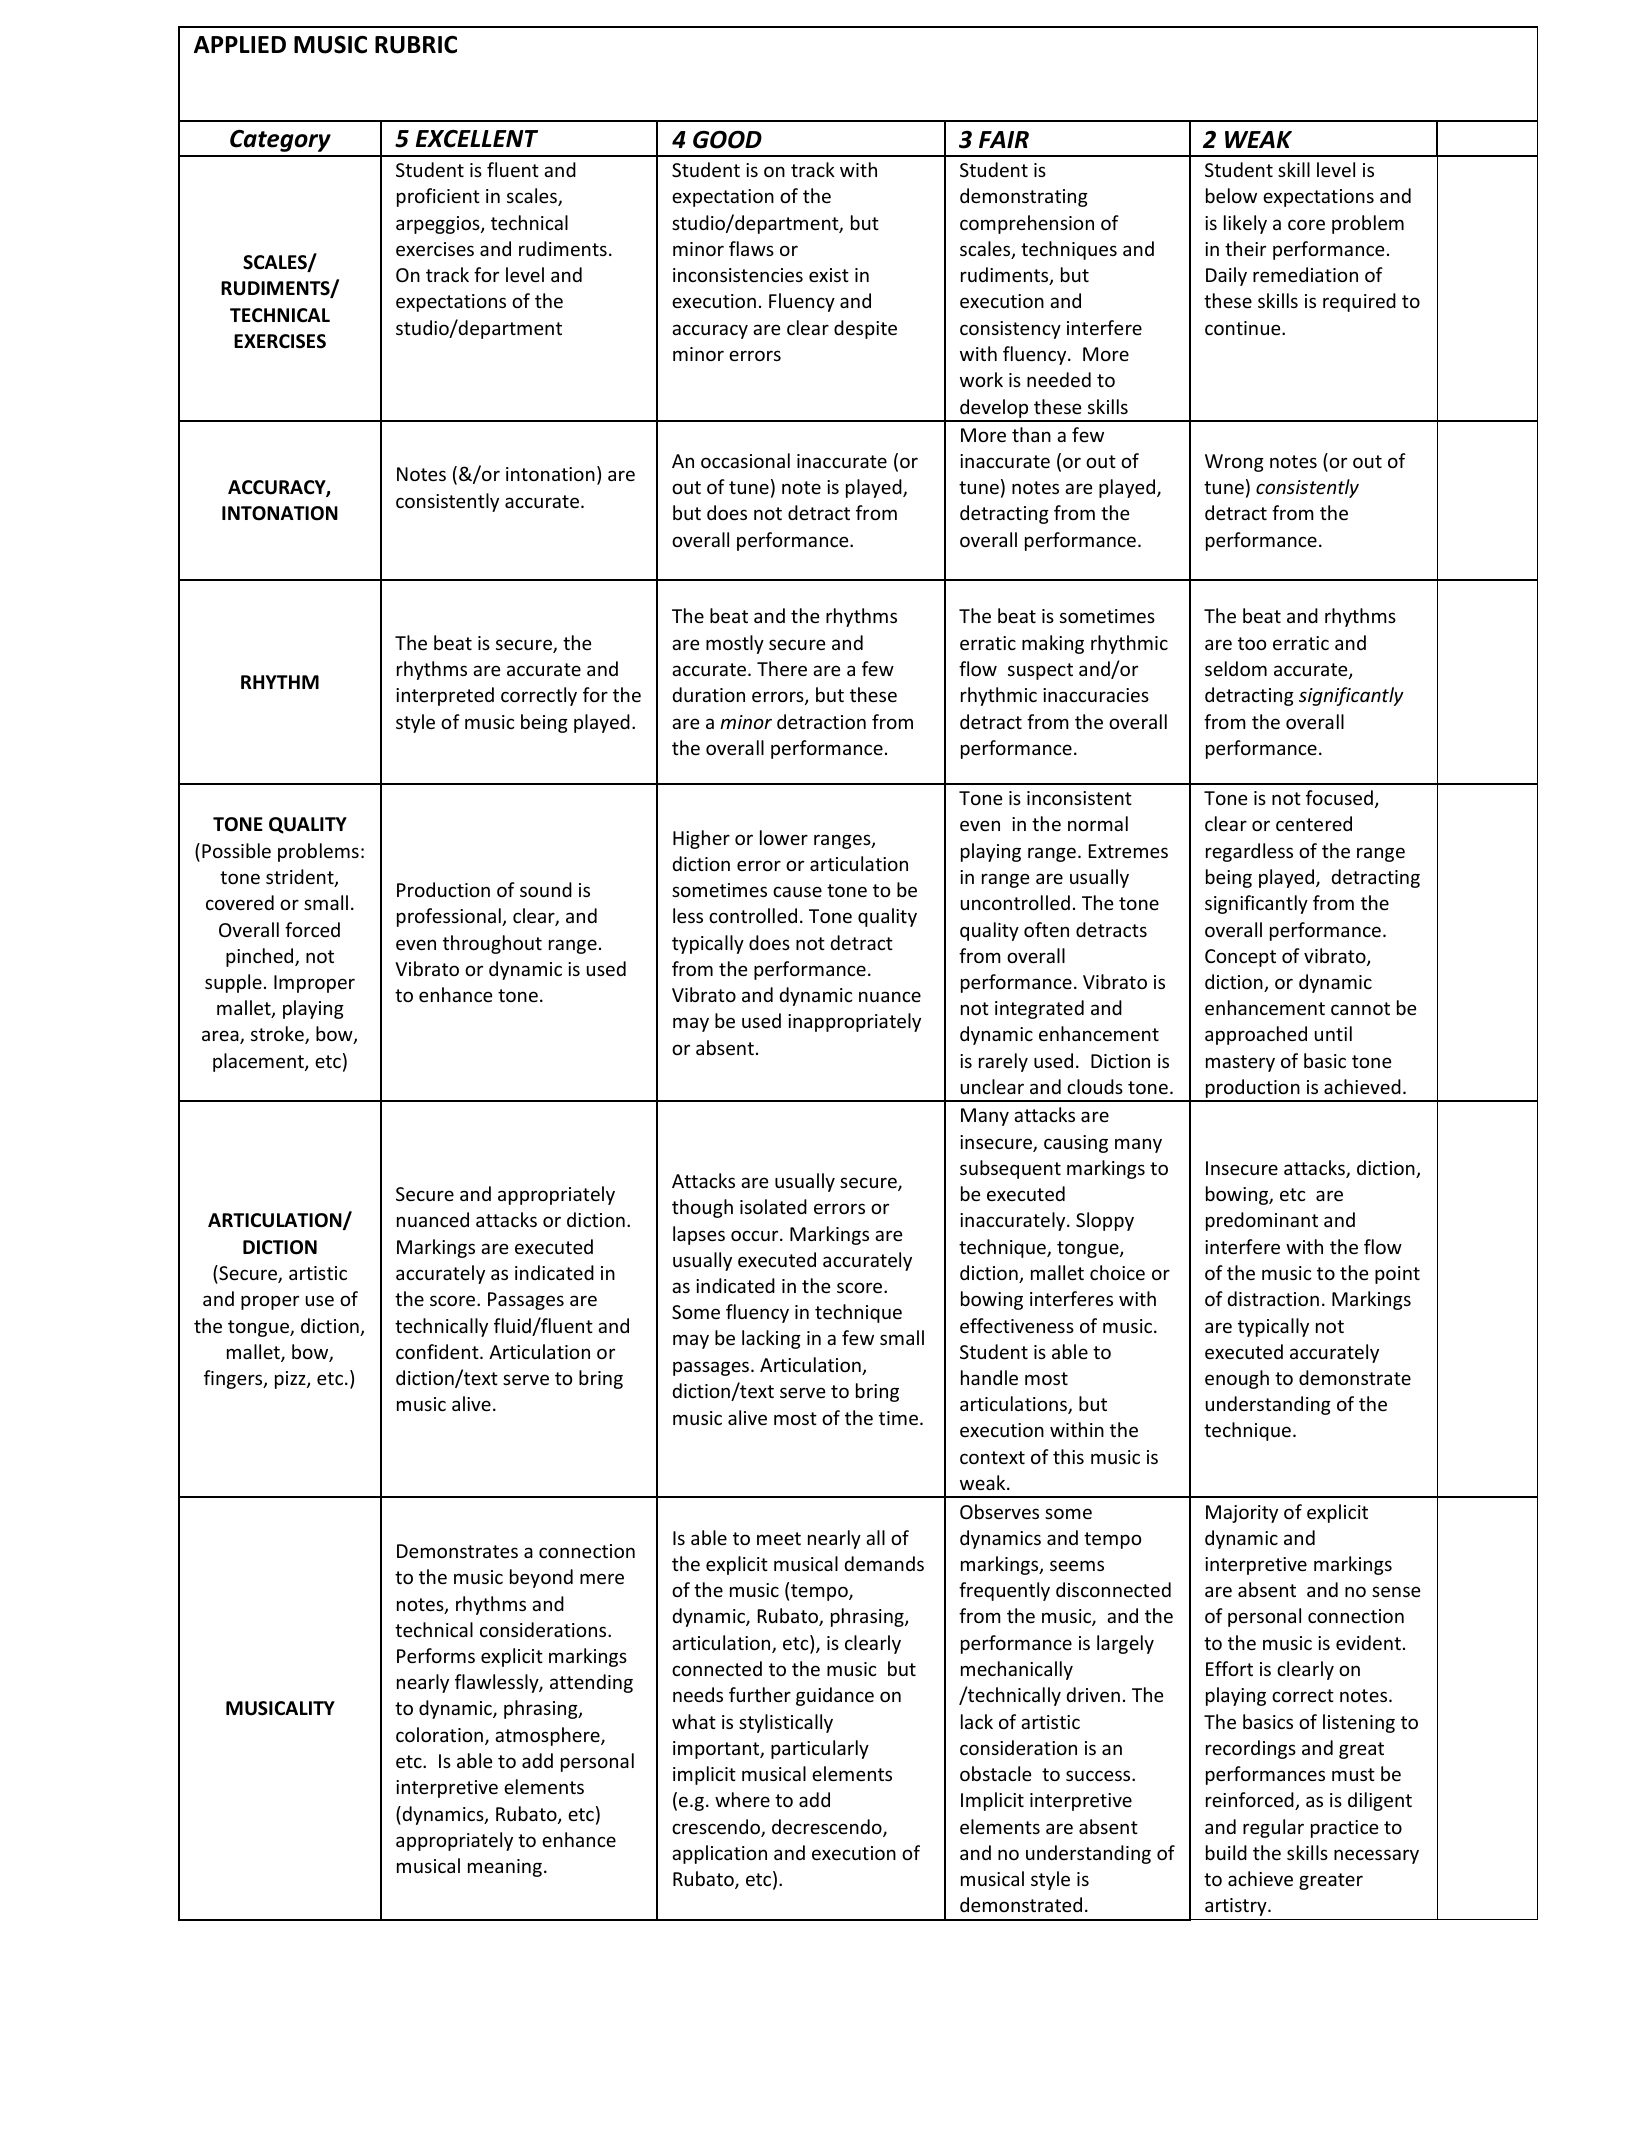 The height and width of the document is (2130, 1646). Describe the element at coordinates (756, 1235) in the document. I see `occur` at that location.
